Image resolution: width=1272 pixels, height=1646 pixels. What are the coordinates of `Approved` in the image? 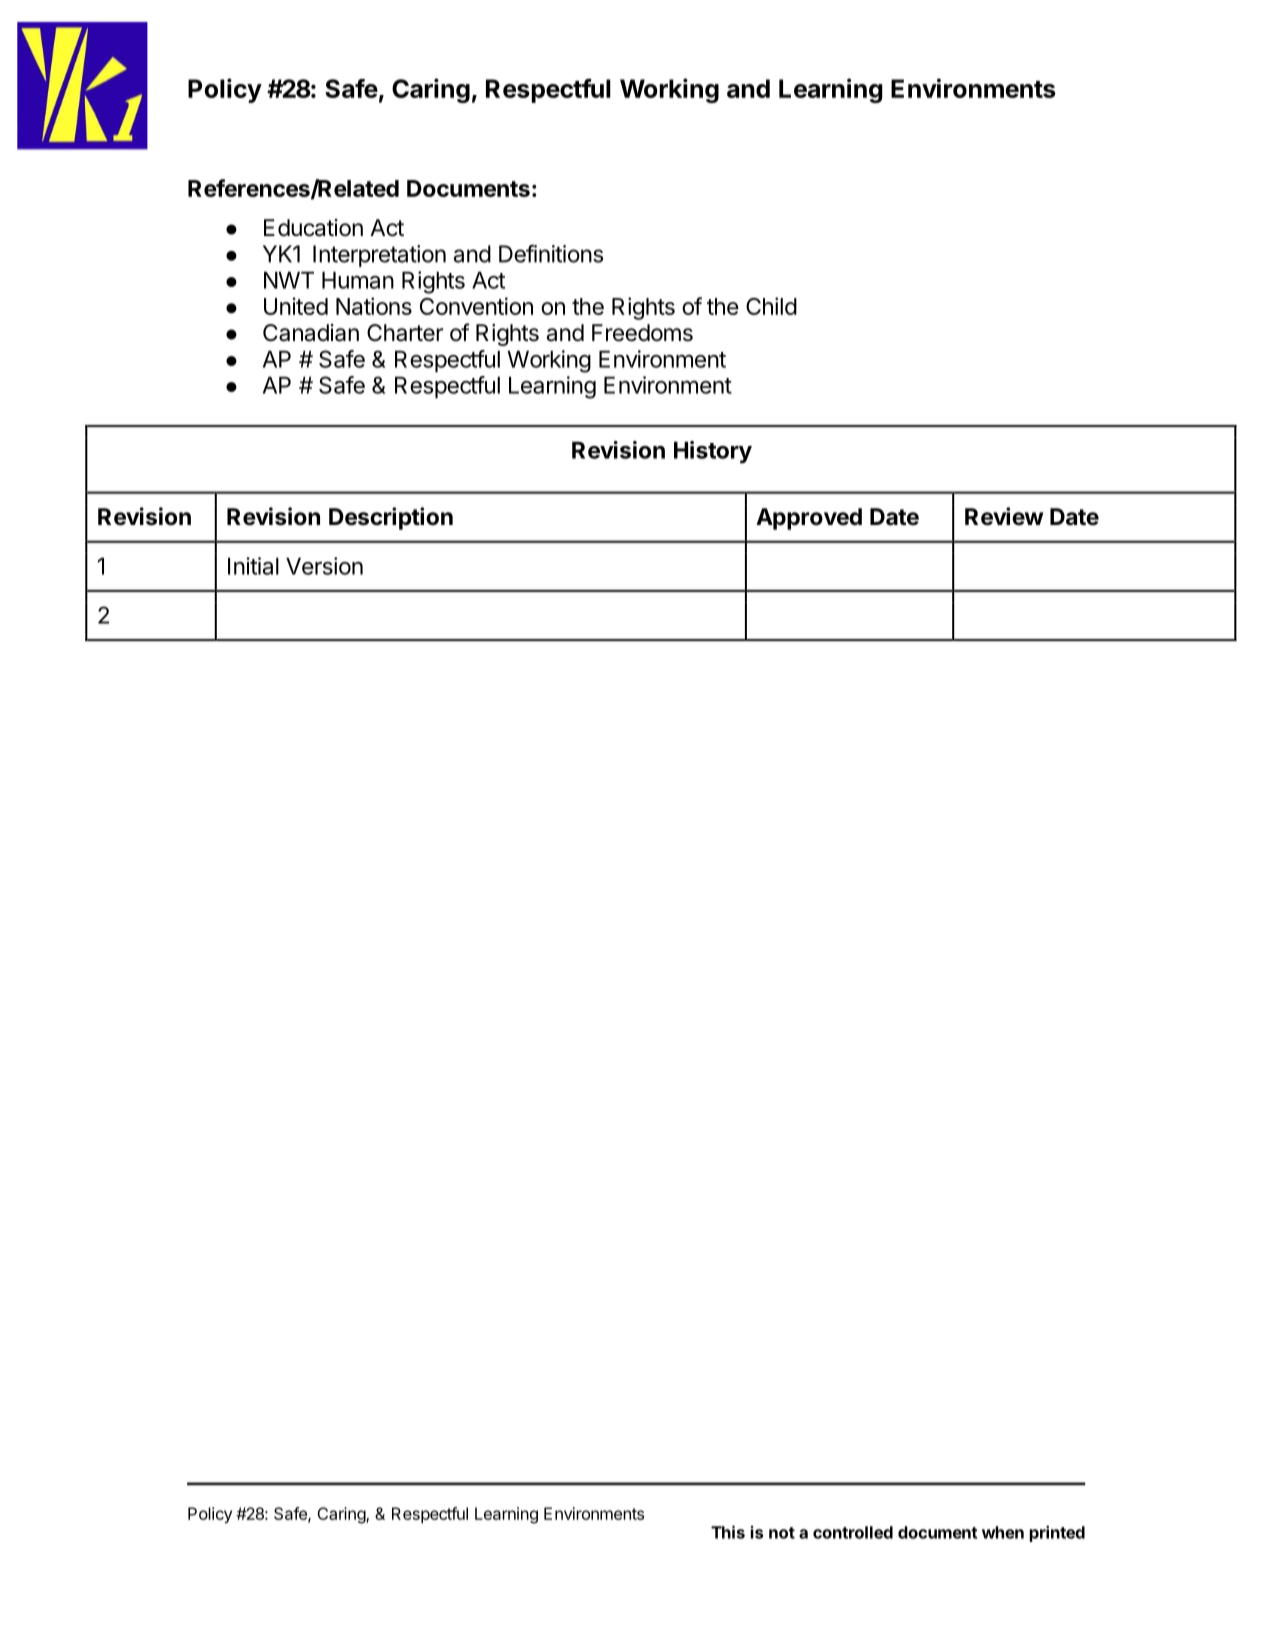 It's located at (809, 519).
